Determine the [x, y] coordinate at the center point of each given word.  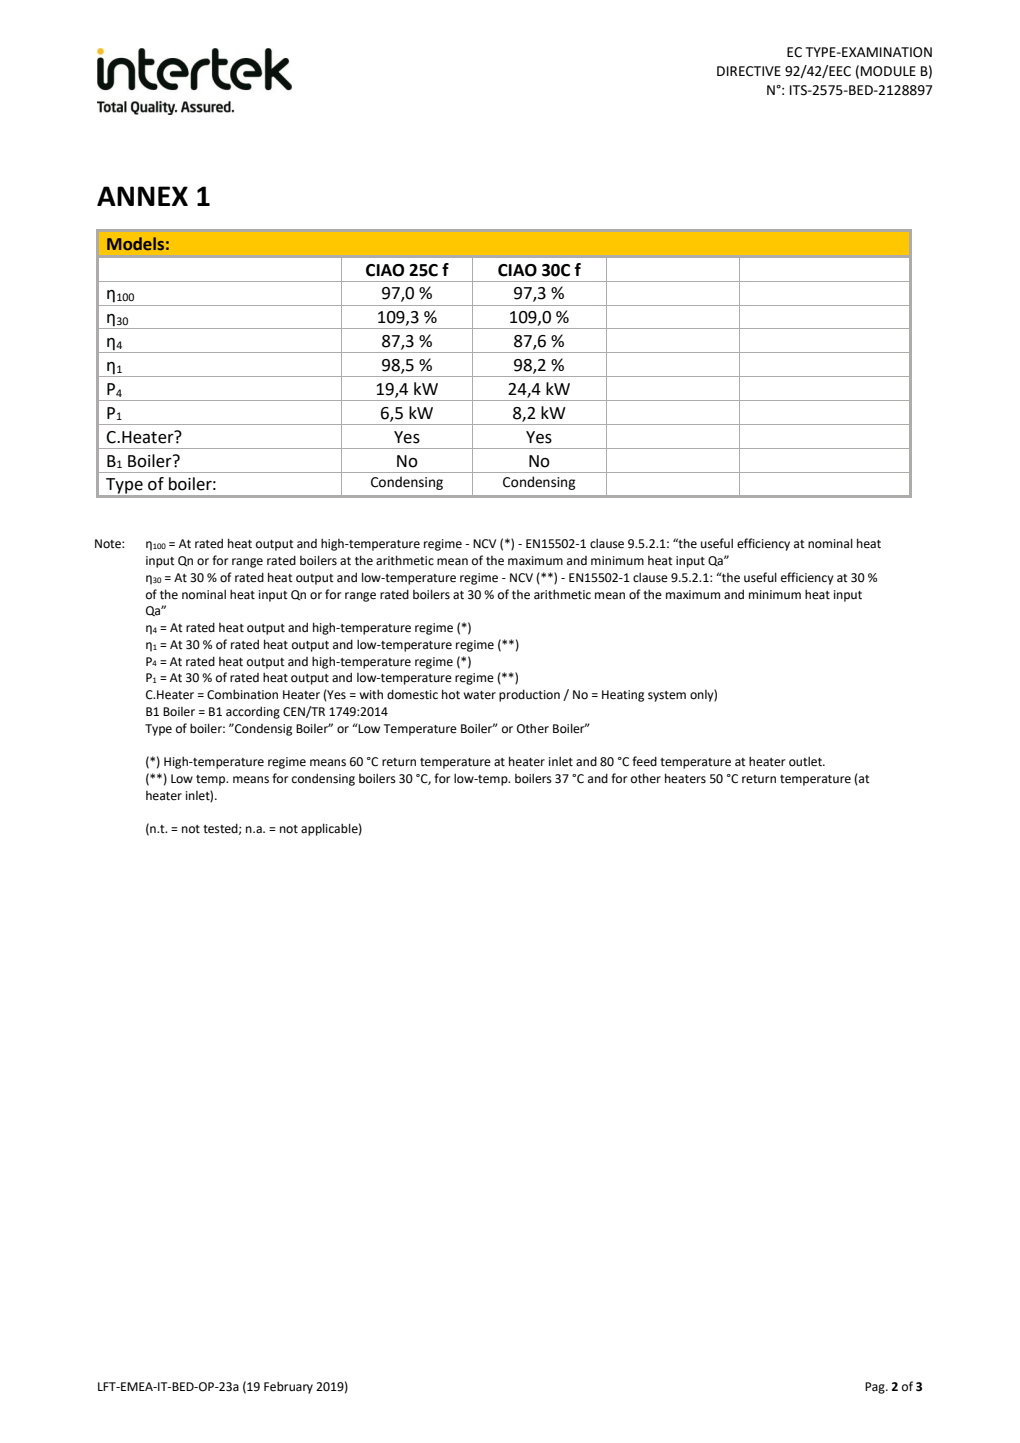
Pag [876, 1388]
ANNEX [142, 196]
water [479, 695]
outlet [806, 761]
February [288, 1387]
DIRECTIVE [749, 71]
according [253, 712]
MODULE [888, 71]
